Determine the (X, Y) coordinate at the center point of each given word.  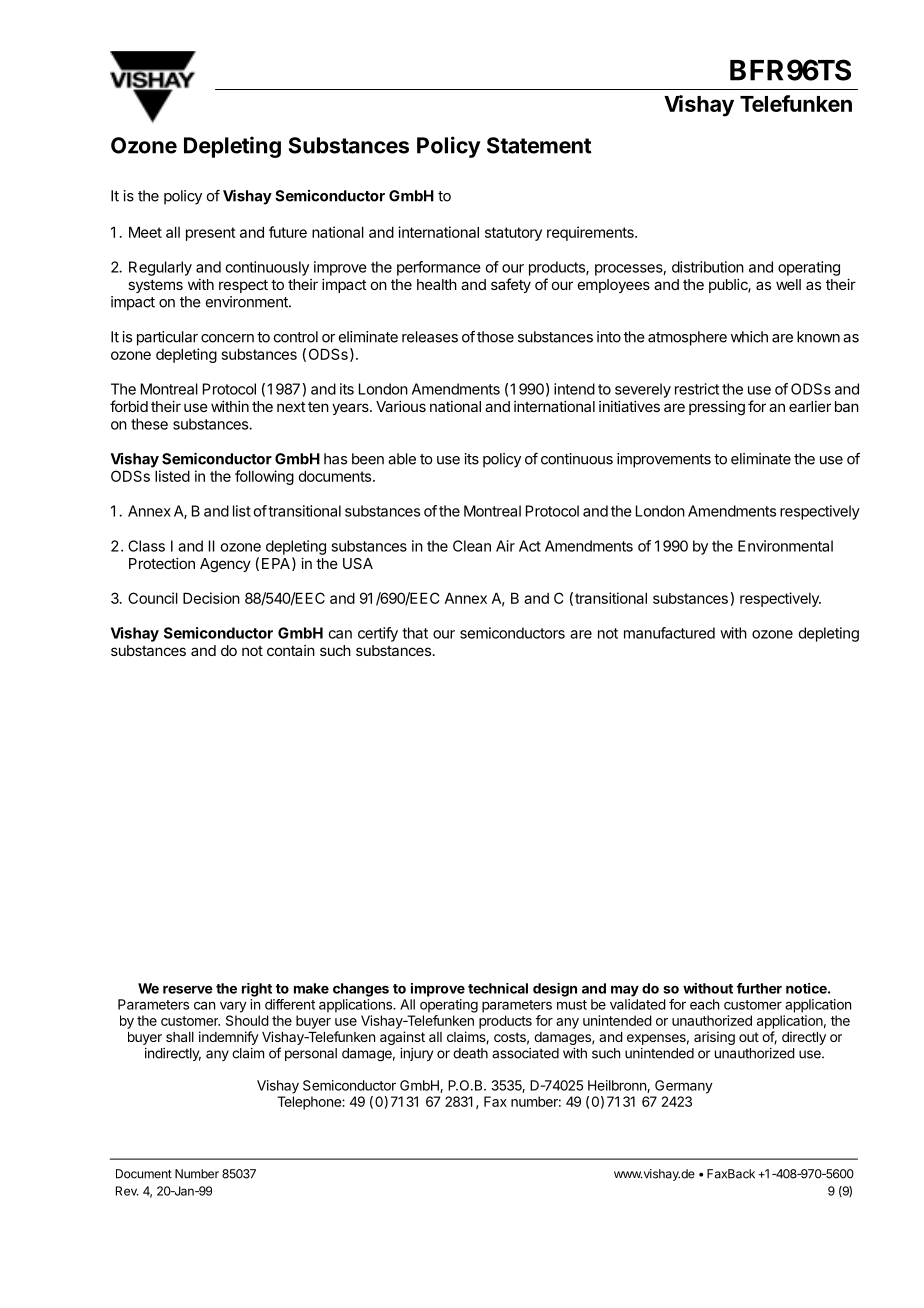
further (759, 988)
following (264, 477)
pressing (717, 408)
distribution (708, 267)
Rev (127, 1191)
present (211, 234)
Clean (472, 546)
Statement (539, 145)
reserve (188, 989)
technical (498, 988)
